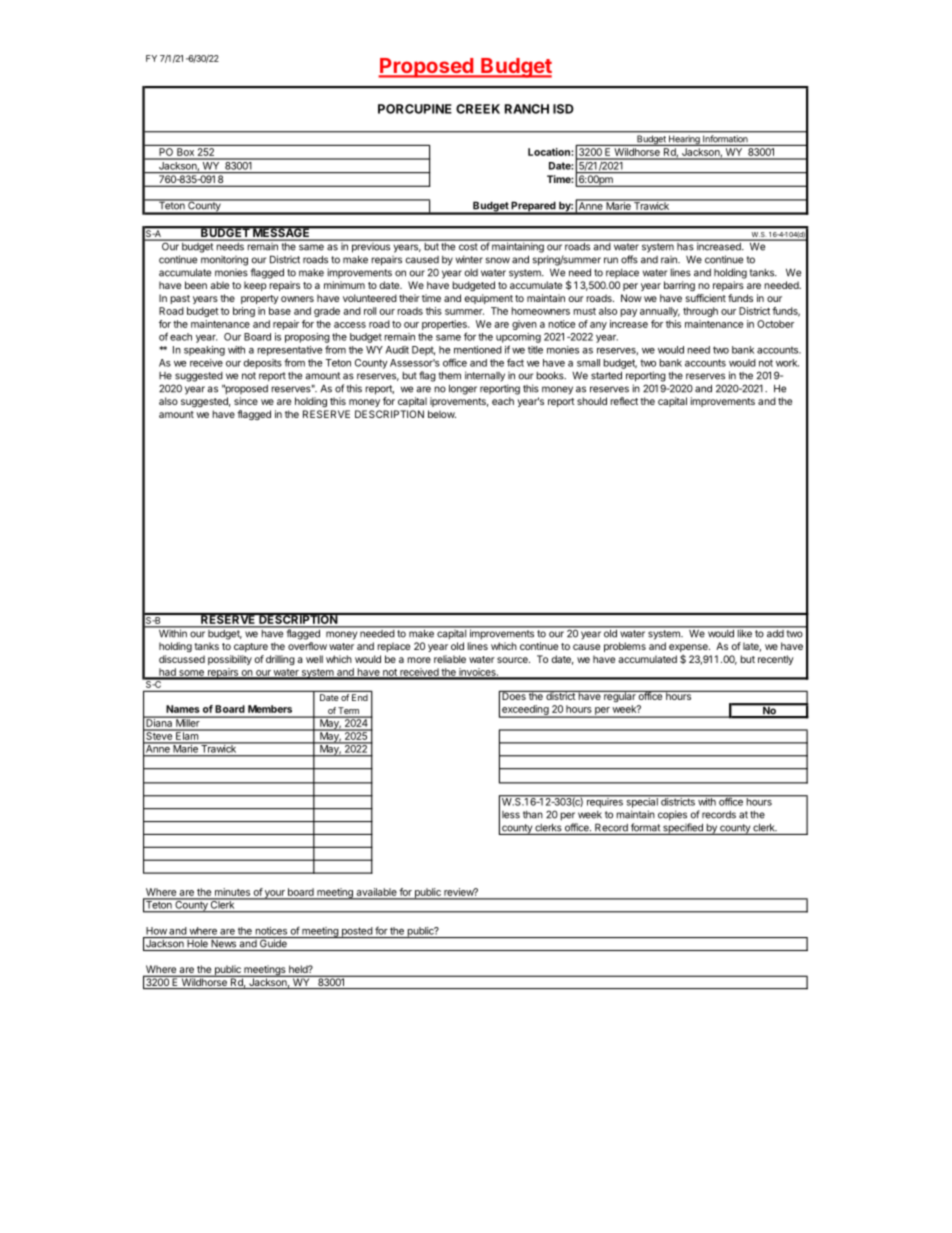 The height and width of the screenshot is (1233, 952). What do you see at coordinates (550, 152) in the screenshot?
I see `Location` at bounding box center [550, 152].
